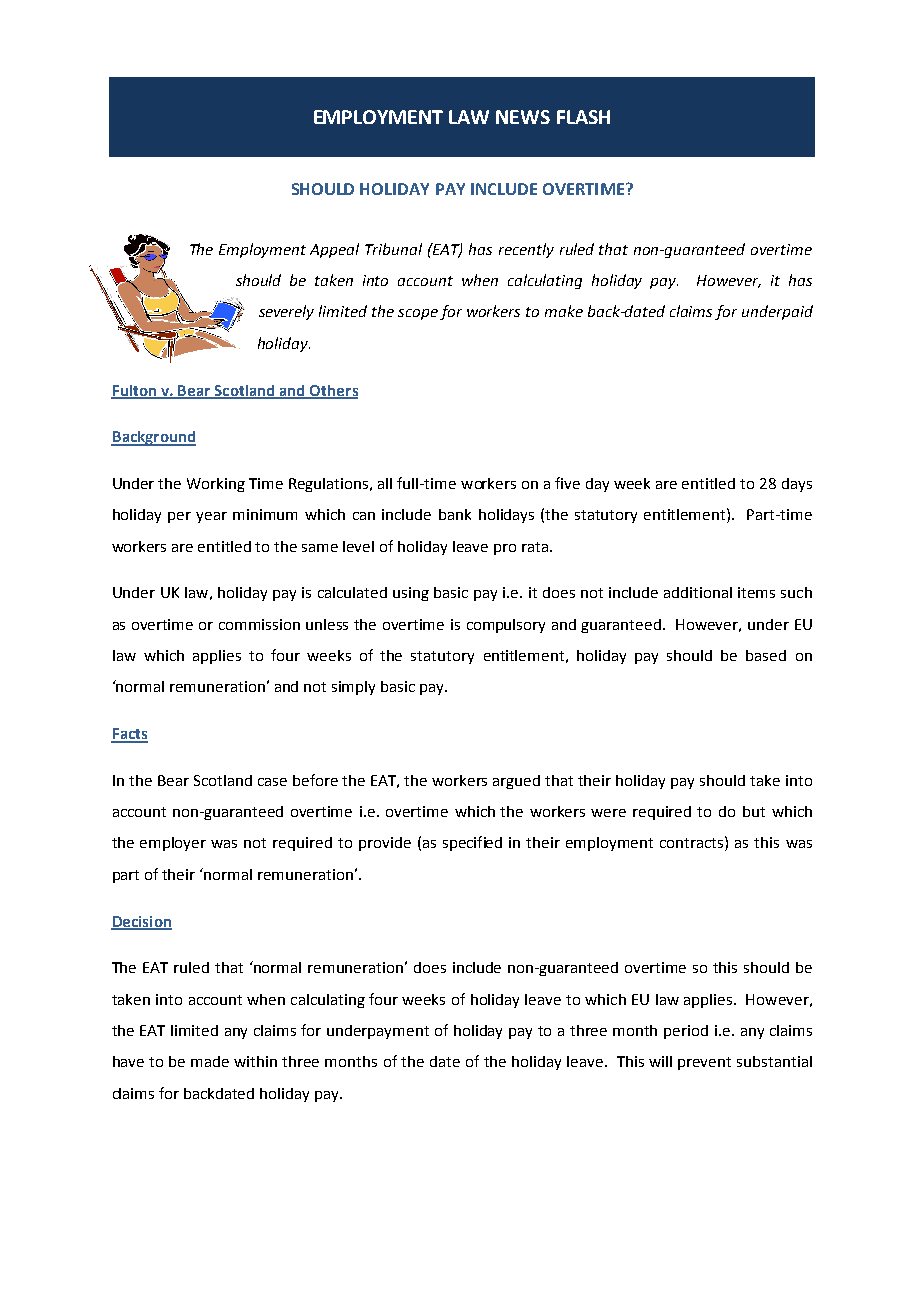 The width and height of the page is (924, 1308). Describe the element at coordinates (411, 594) in the page. I see `using` at that location.
